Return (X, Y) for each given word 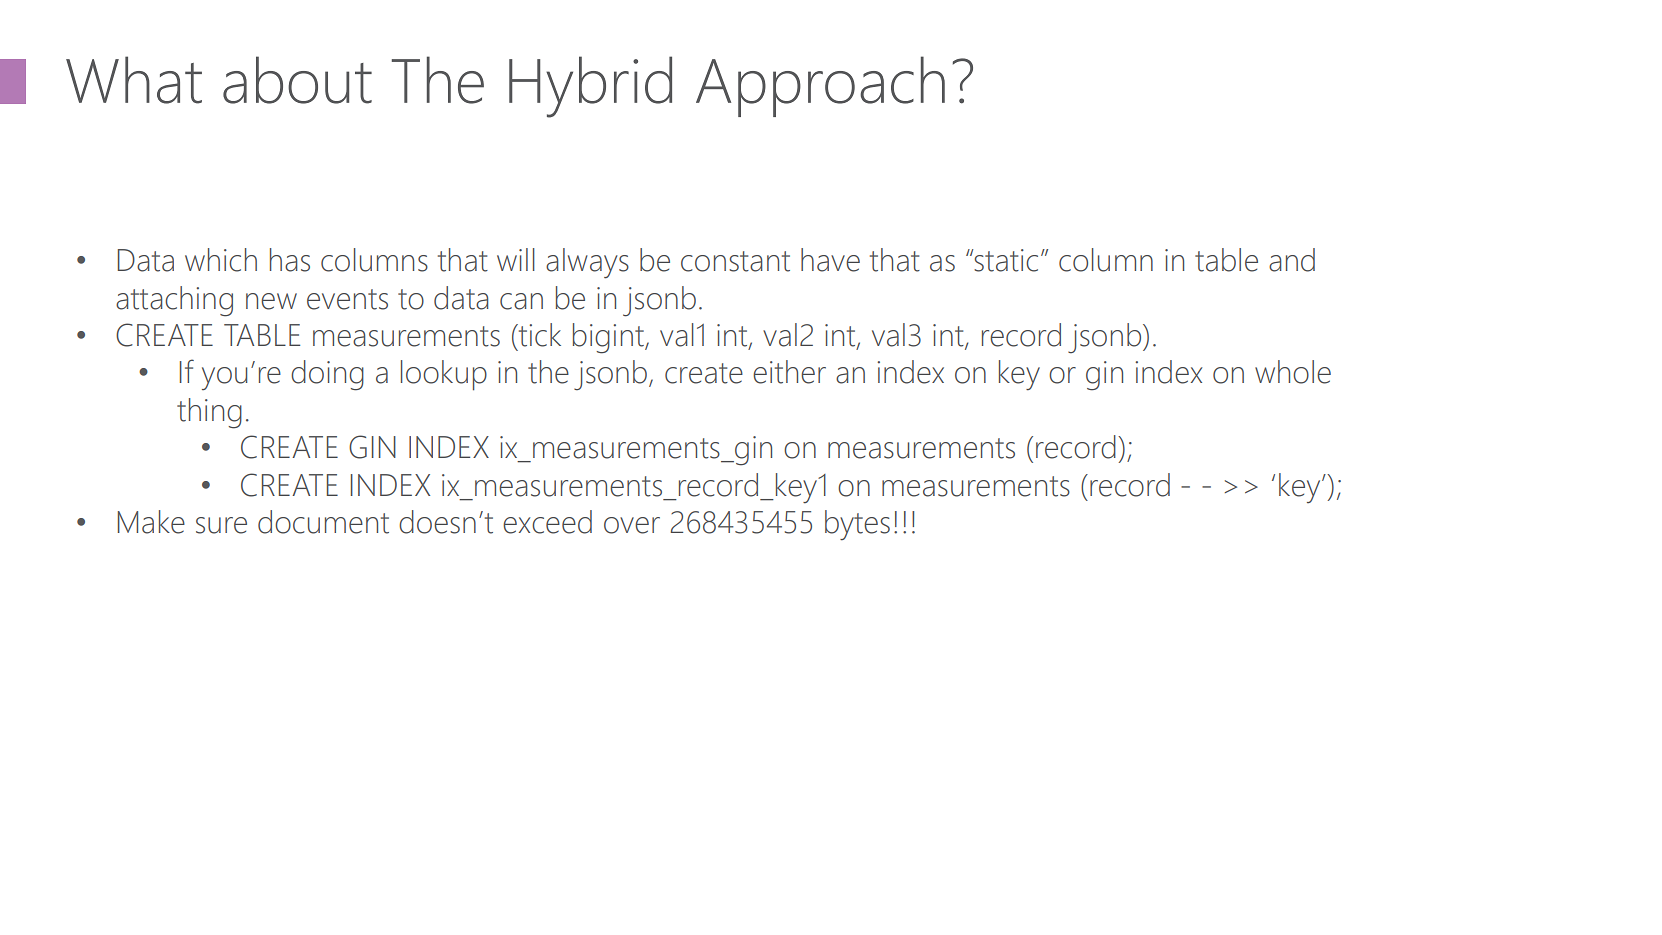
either (789, 372)
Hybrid (590, 87)
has (290, 260)
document (323, 522)
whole (1293, 372)
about (297, 80)
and (1292, 260)
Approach (820, 86)
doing (327, 375)
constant (735, 261)
